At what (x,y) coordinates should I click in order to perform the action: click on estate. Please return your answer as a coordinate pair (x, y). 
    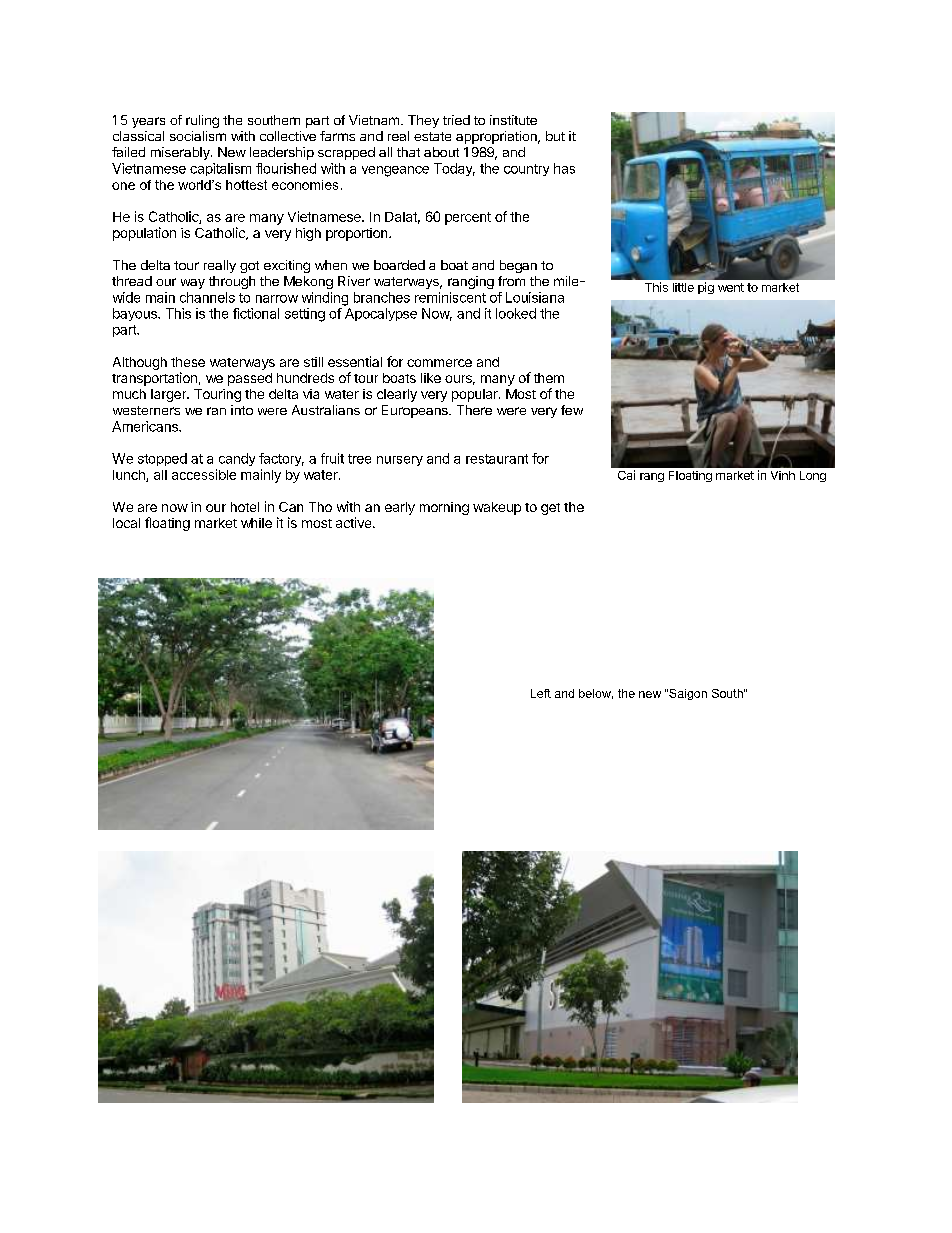
    Looking at the image, I should click on (432, 136).
